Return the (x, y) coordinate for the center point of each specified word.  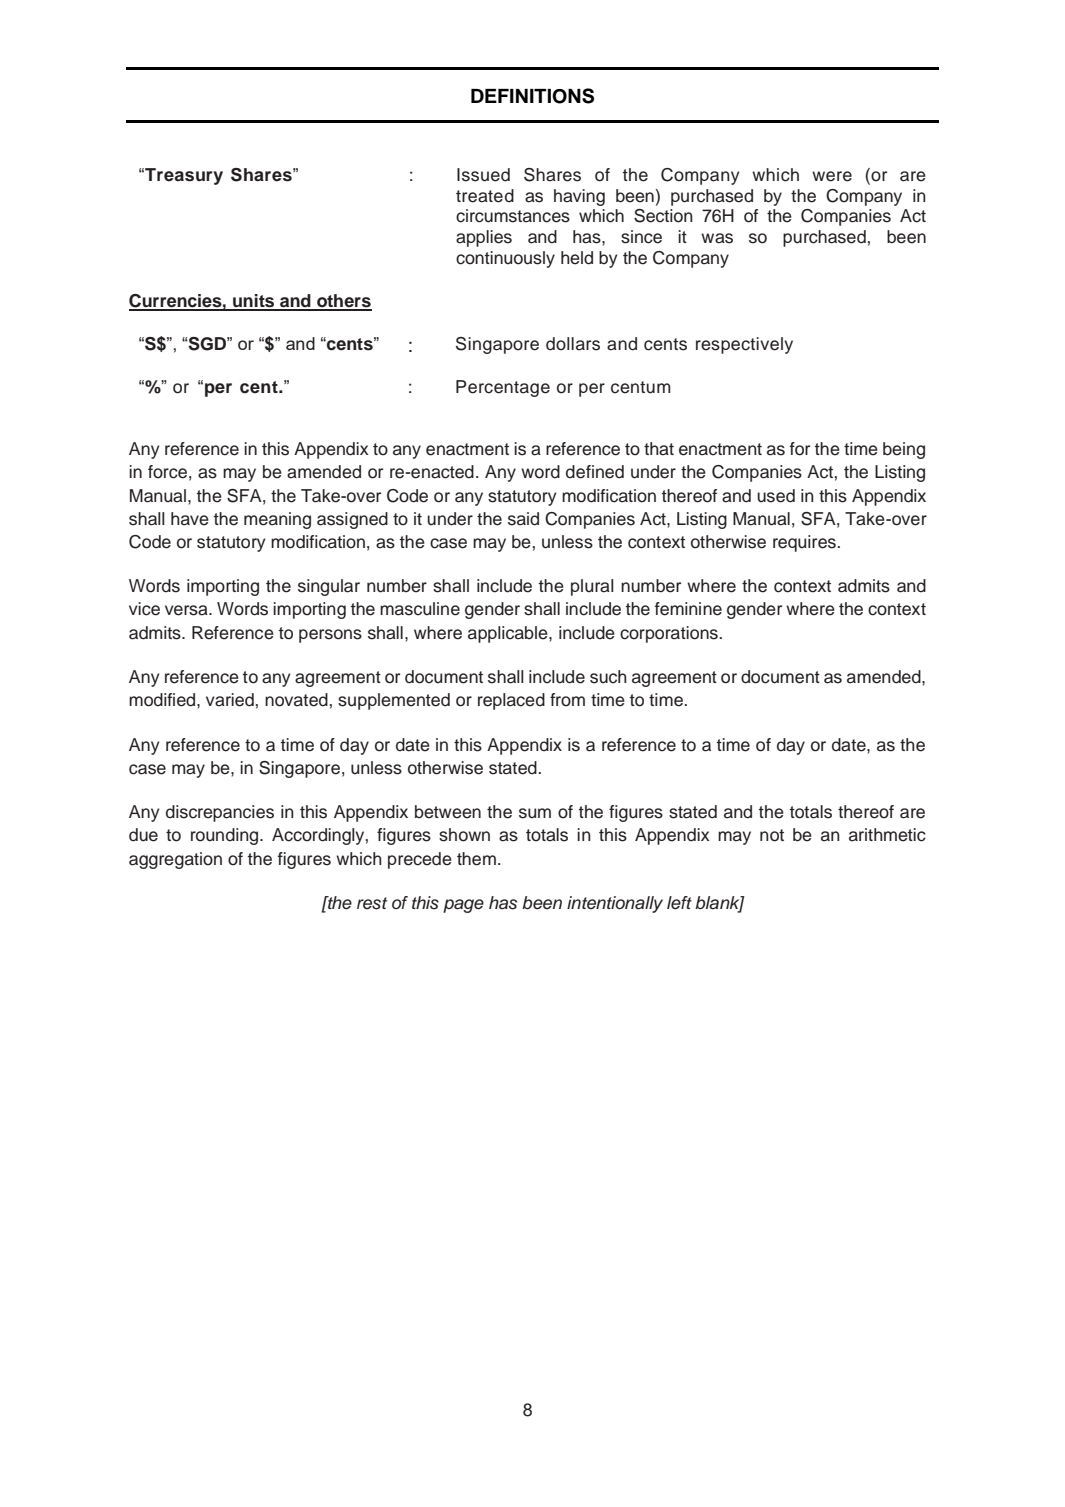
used (776, 496)
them (476, 859)
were (832, 176)
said (523, 519)
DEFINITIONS (532, 96)
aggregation (175, 860)
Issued (483, 175)
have (190, 519)
